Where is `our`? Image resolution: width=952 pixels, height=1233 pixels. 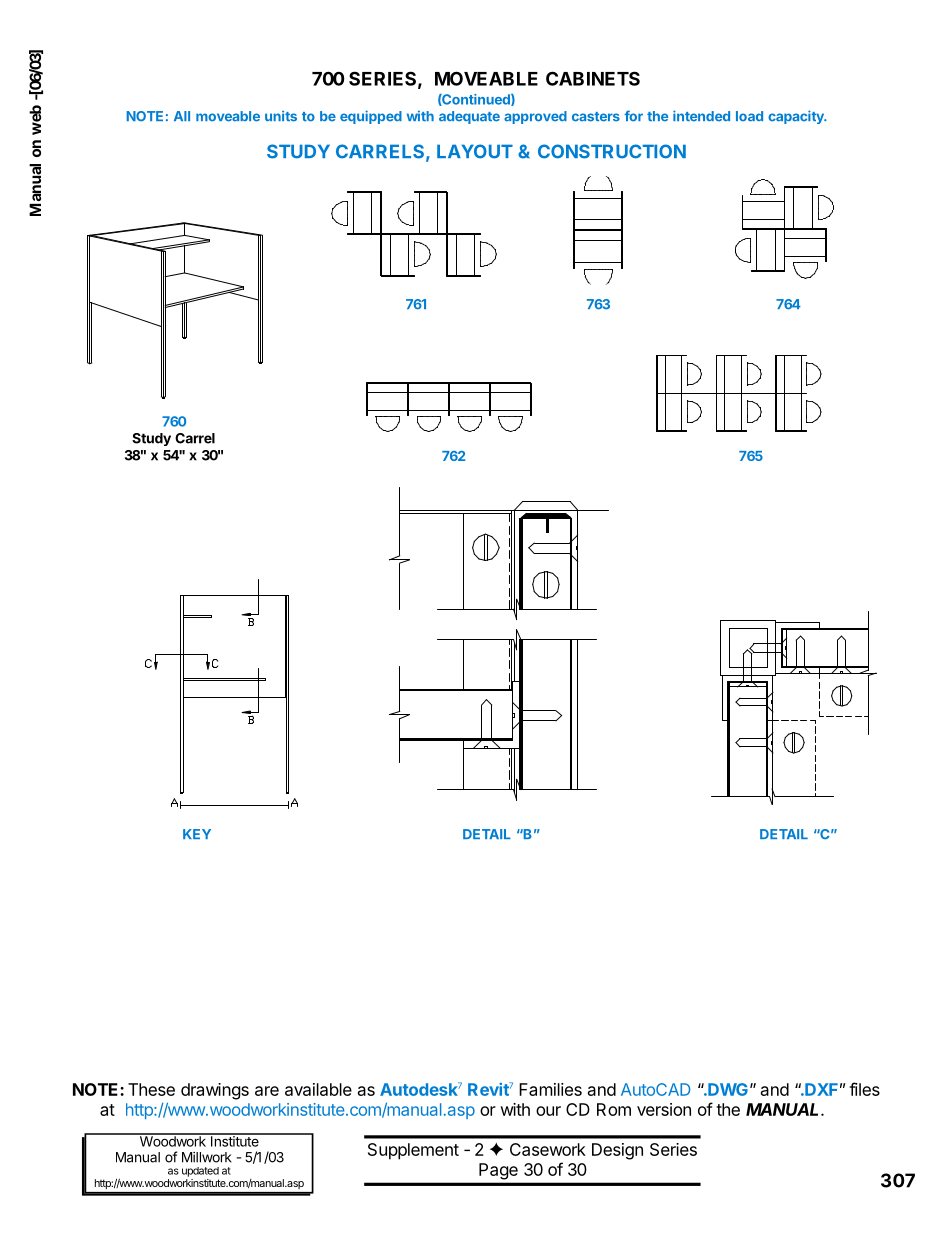 our is located at coordinates (548, 1111).
